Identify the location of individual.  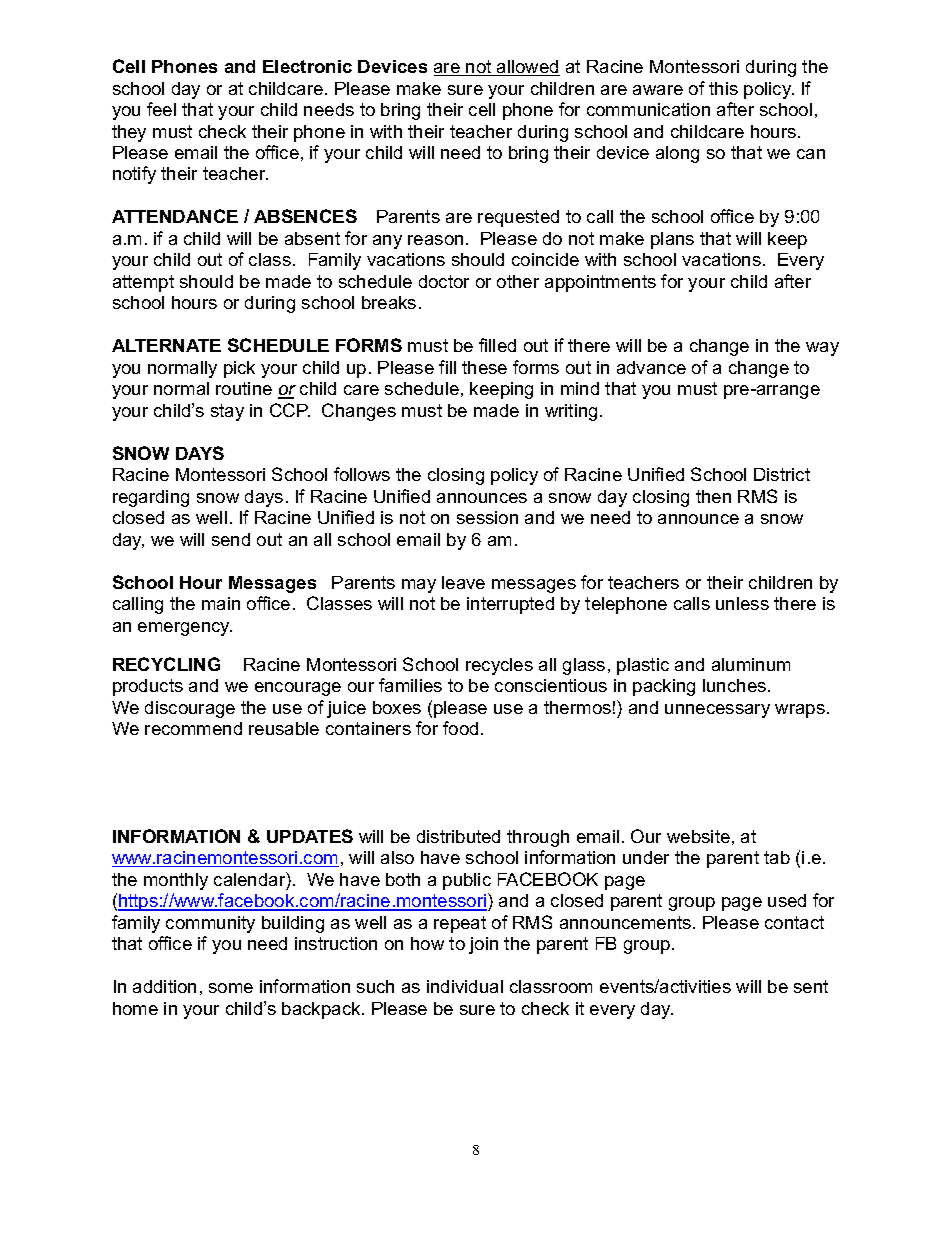
(465, 986).
